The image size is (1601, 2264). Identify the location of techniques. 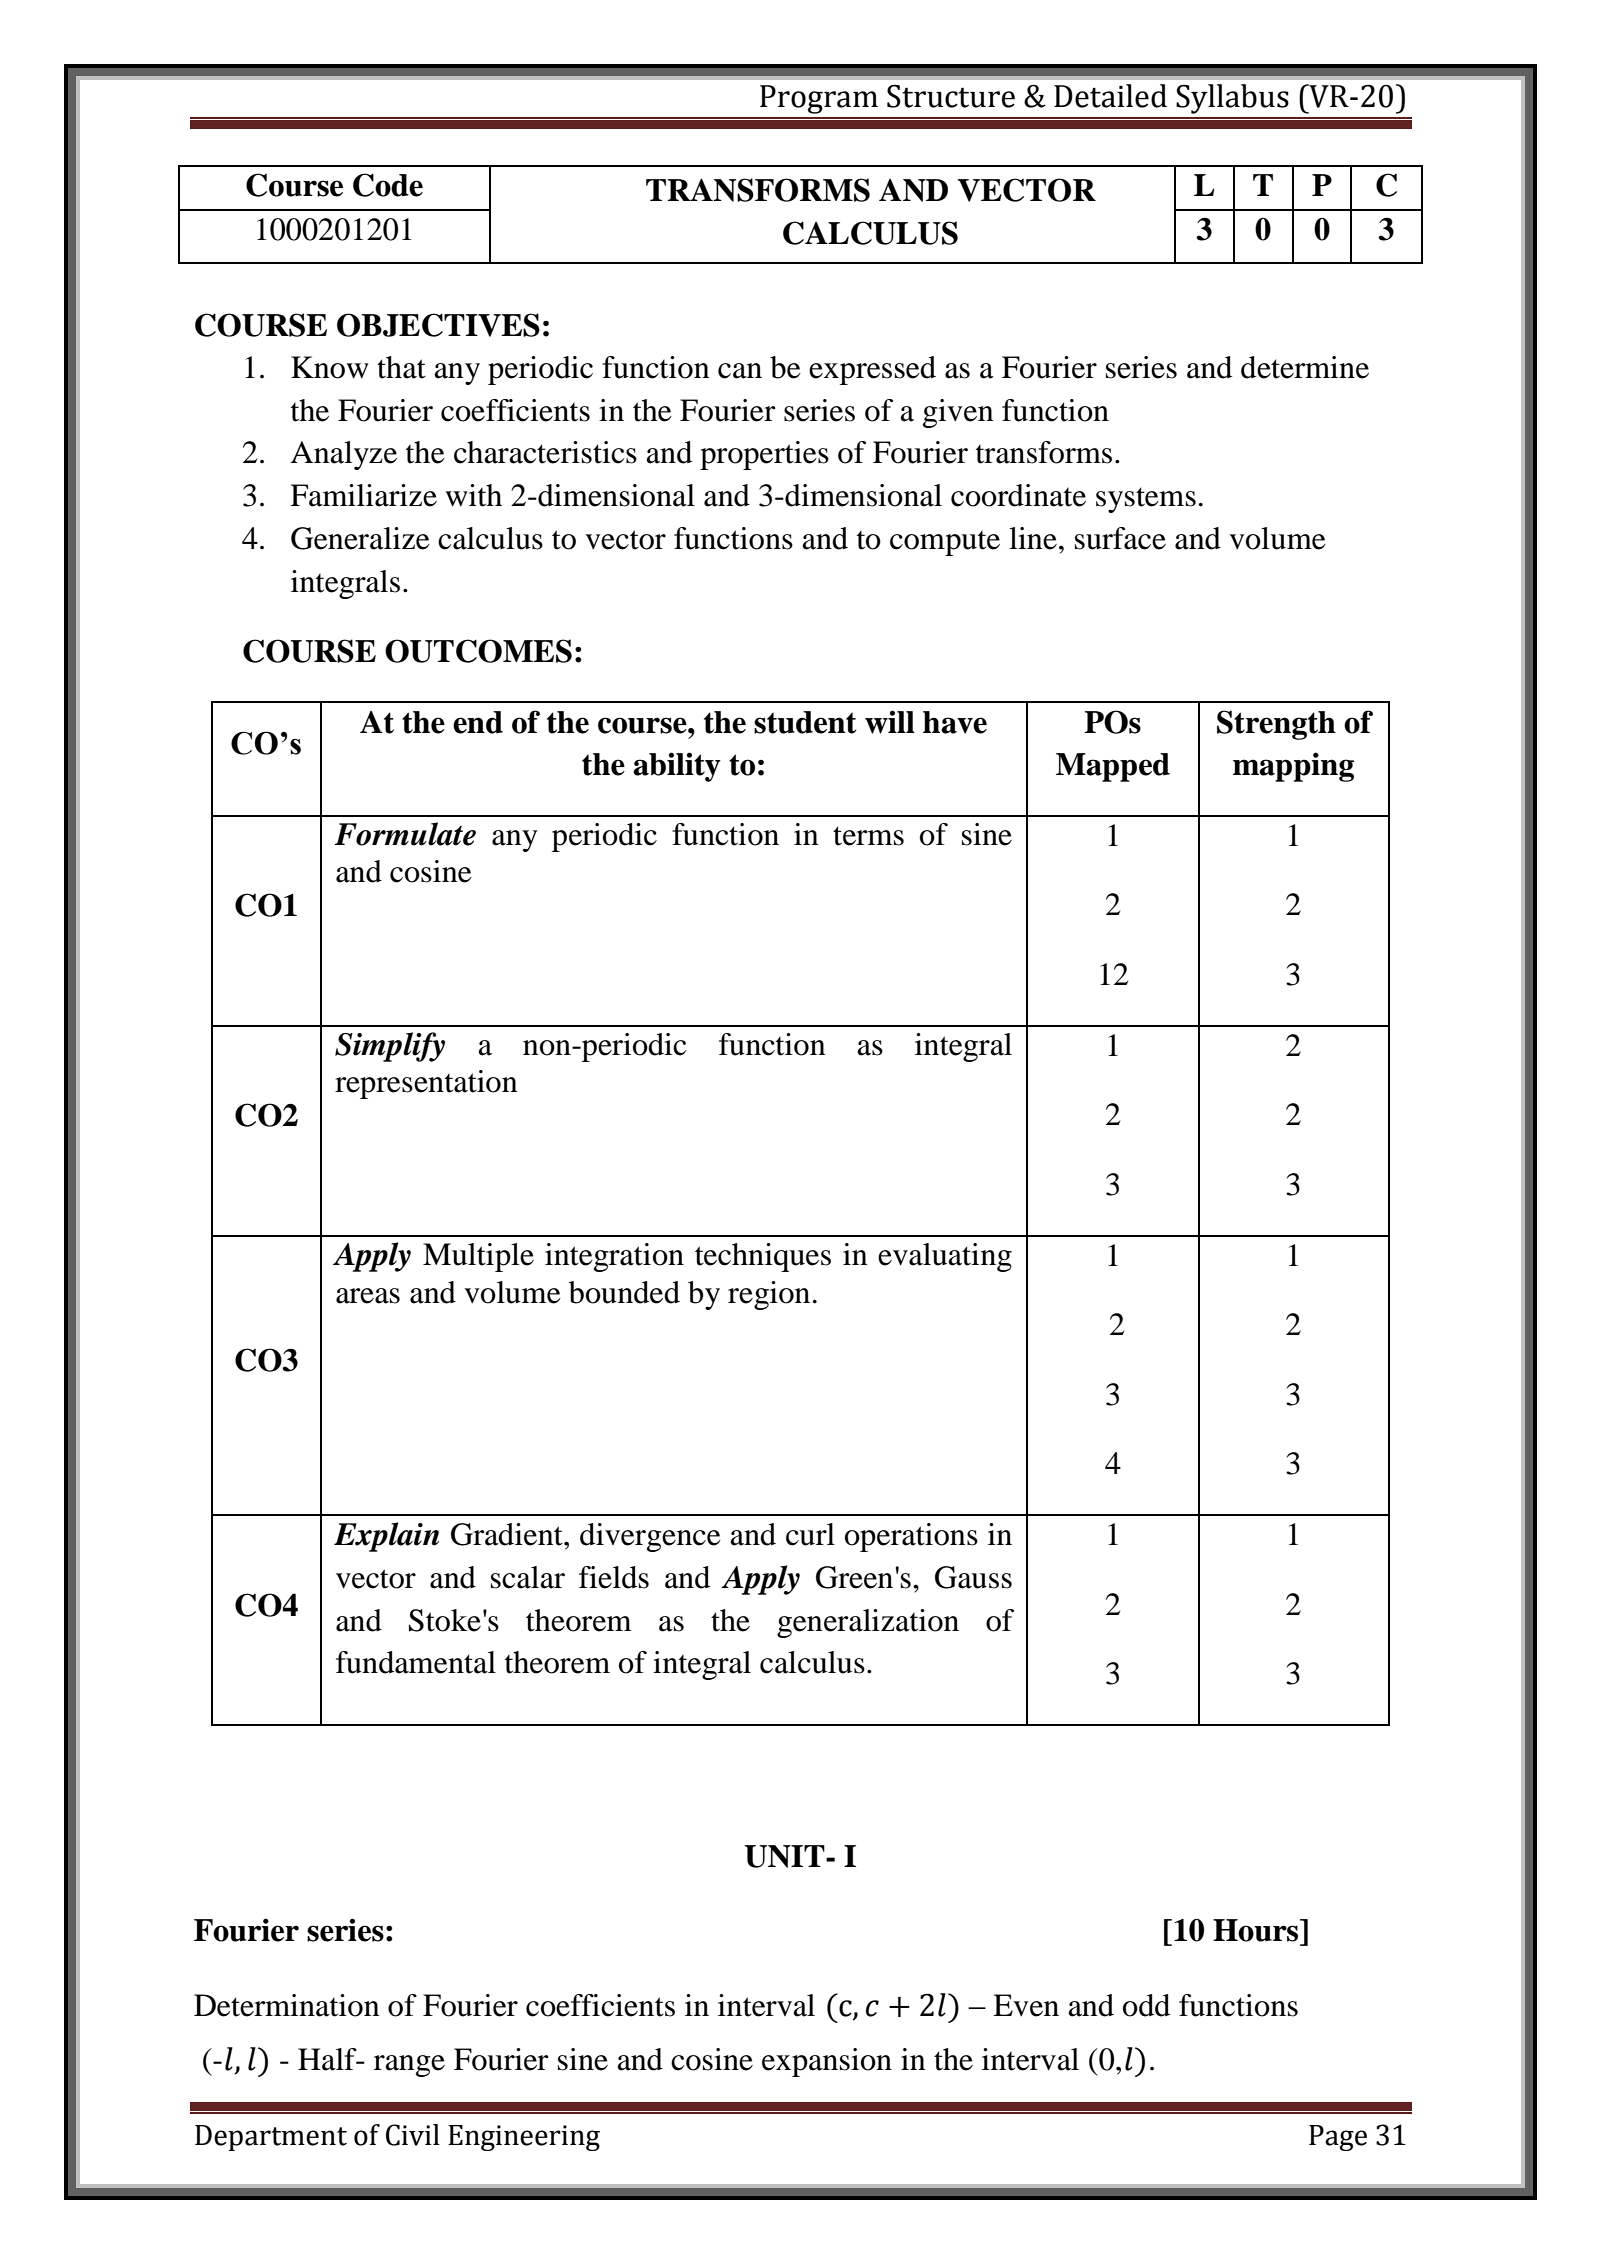
(763, 1257).
